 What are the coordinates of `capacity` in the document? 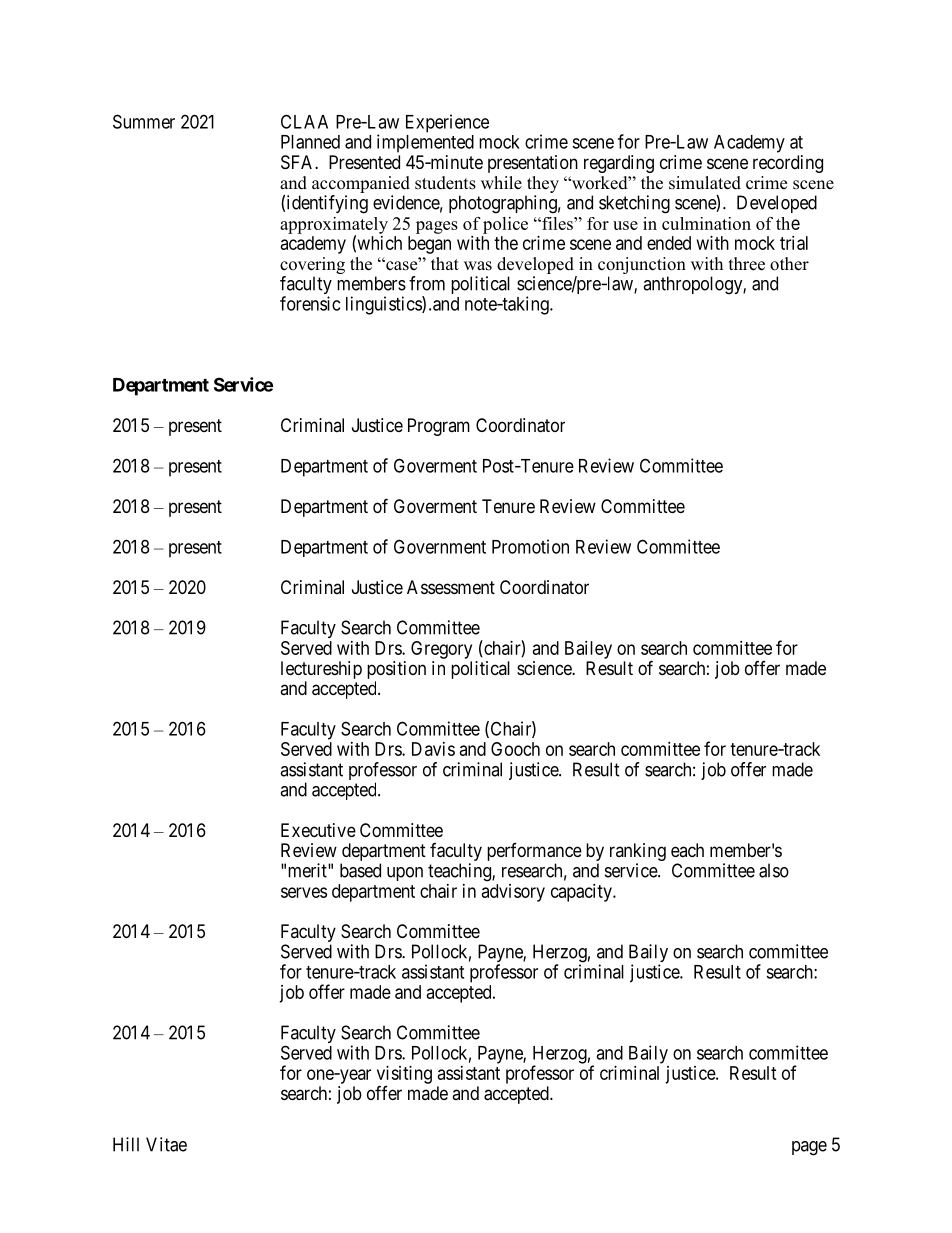 It's located at (582, 893).
